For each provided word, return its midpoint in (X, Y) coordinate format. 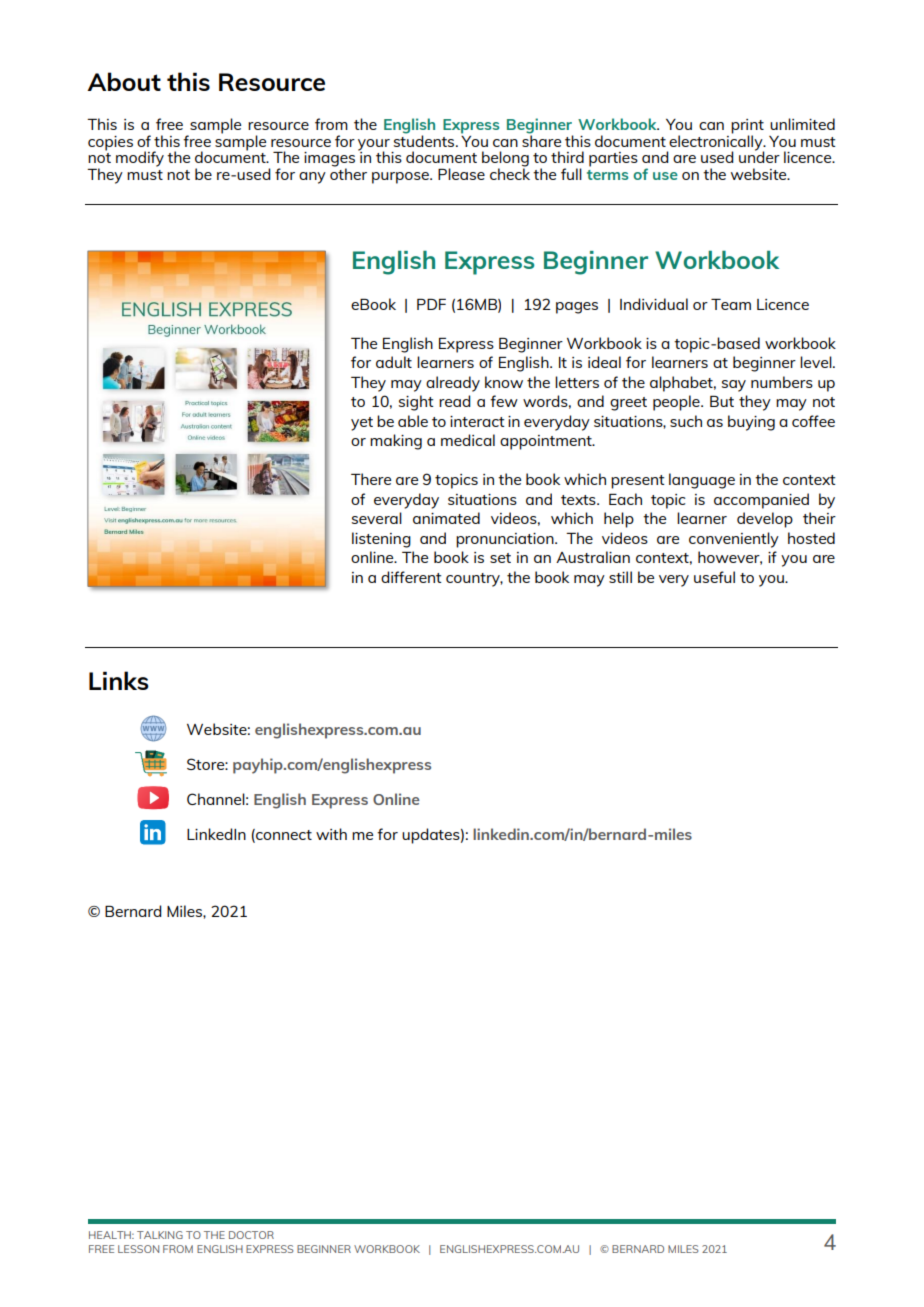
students (425, 140)
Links (119, 680)
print (747, 127)
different (411, 577)
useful (714, 577)
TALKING (160, 1235)
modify (140, 159)
